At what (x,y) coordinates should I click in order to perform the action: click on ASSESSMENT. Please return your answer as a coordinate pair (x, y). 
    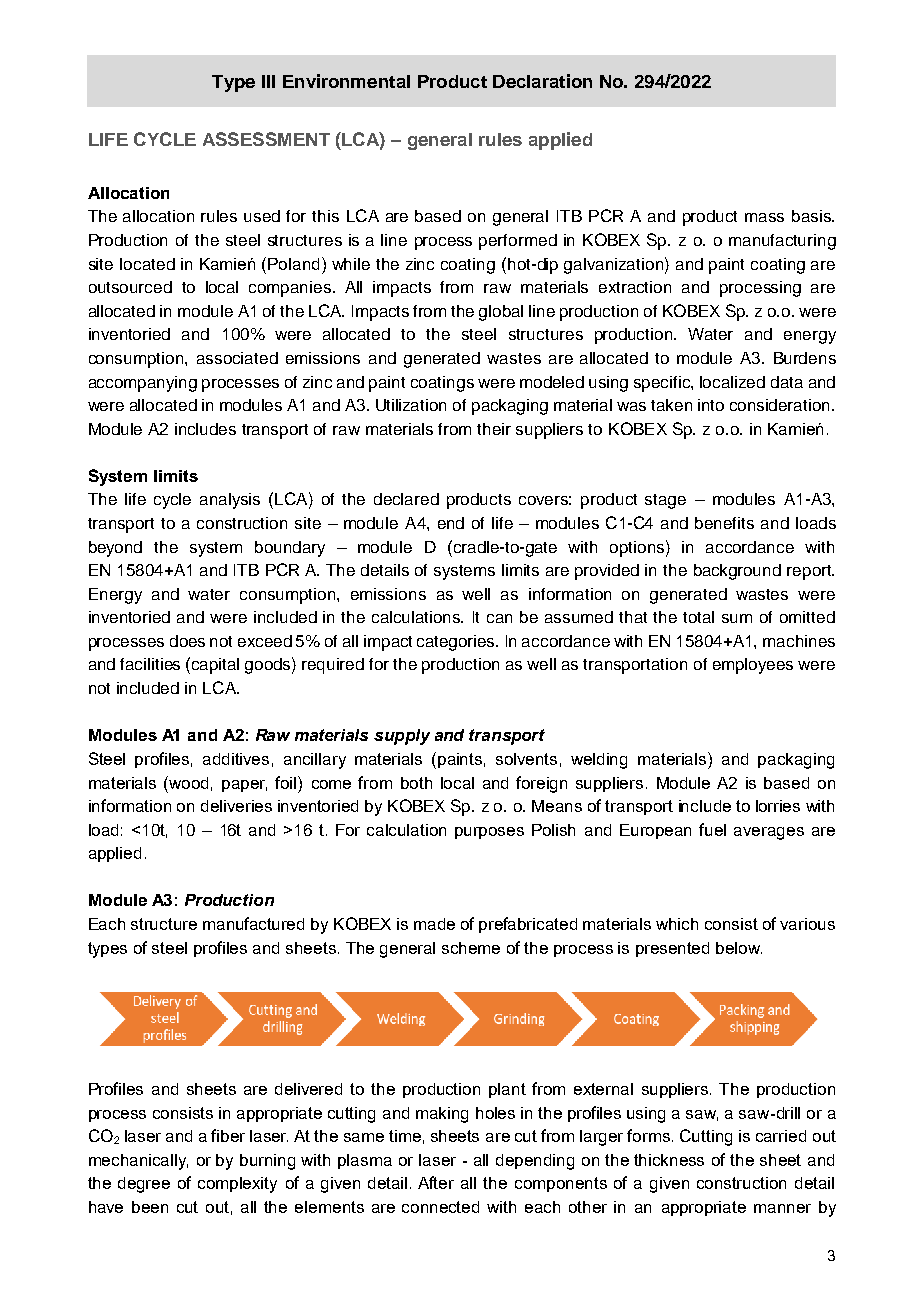
    Looking at the image, I should click on (266, 139).
